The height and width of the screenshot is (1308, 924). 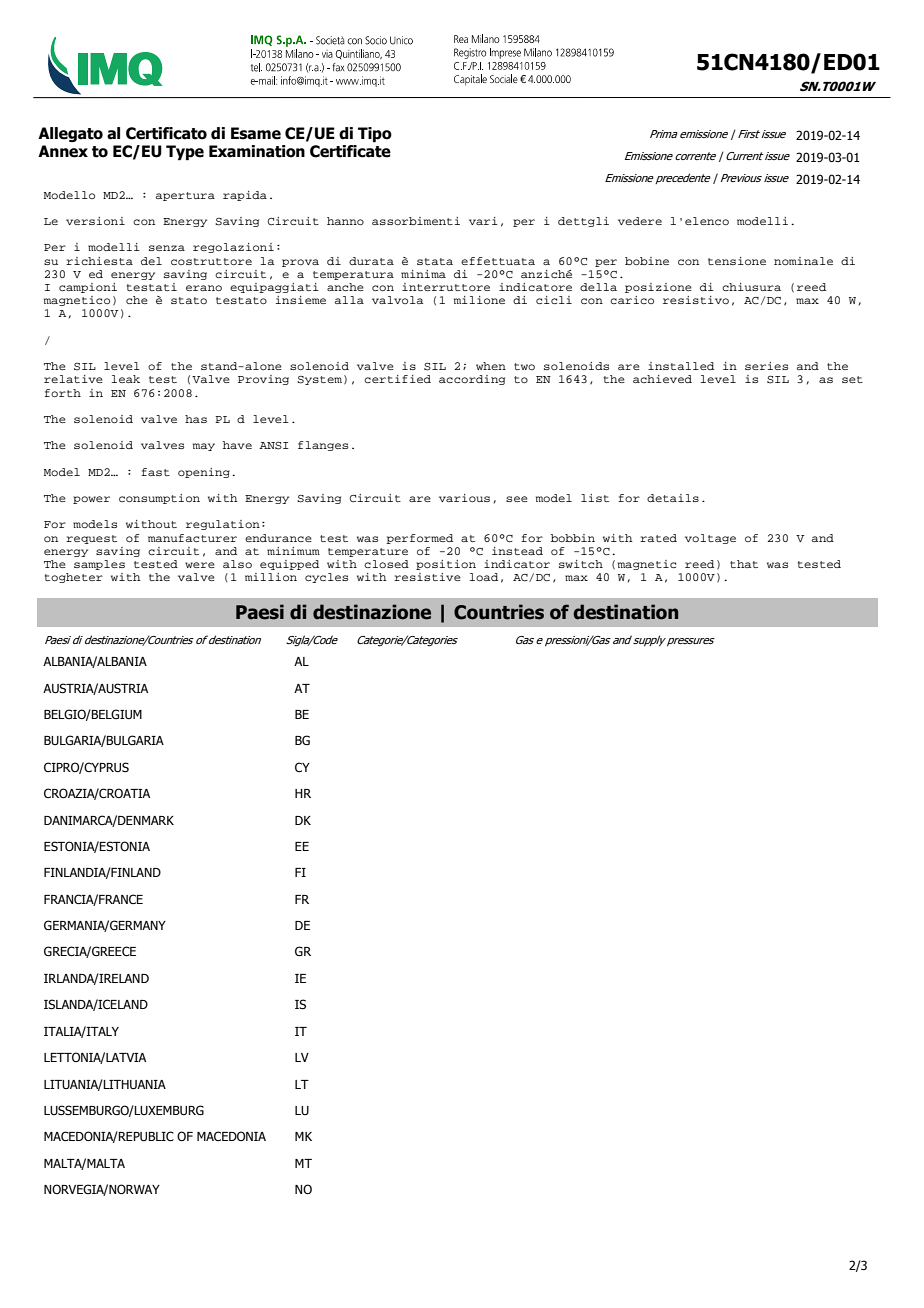 What do you see at coordinates (446, 565) in the screenshot?
I see `position` at bounding box center [446, 565].
